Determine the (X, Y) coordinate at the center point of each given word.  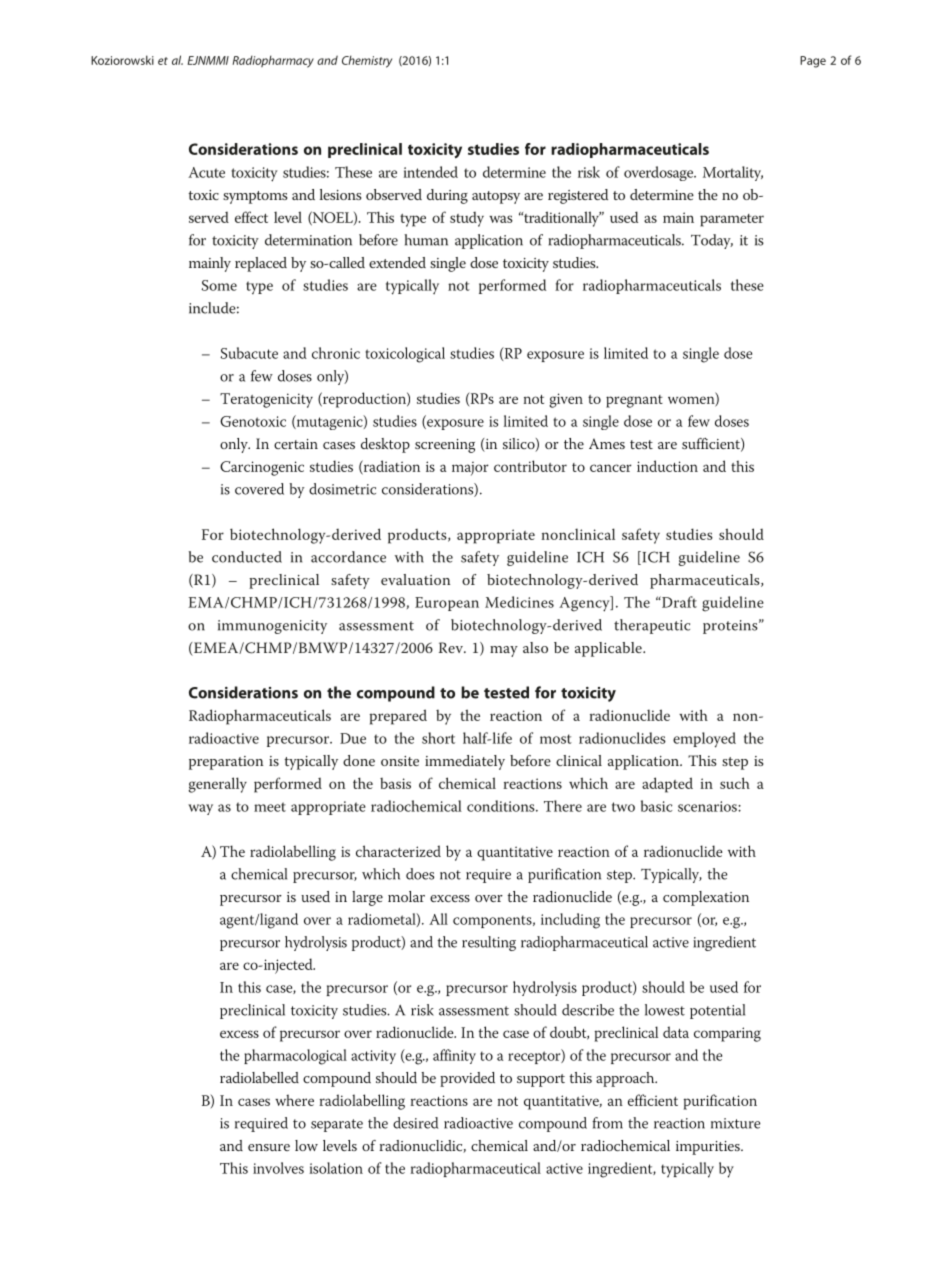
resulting (489, 943)
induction (667, 466)
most (556, 739)
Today (712, 241)
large (367, 898)
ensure (269, 1147)
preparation (226, 763)
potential (717, 1011)
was (501, 219)
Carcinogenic (262, 468)
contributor (530, 466)
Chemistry (367, 61)
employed (704, 740)
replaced (261, 264)
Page (813, 62)
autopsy (496, 197)
